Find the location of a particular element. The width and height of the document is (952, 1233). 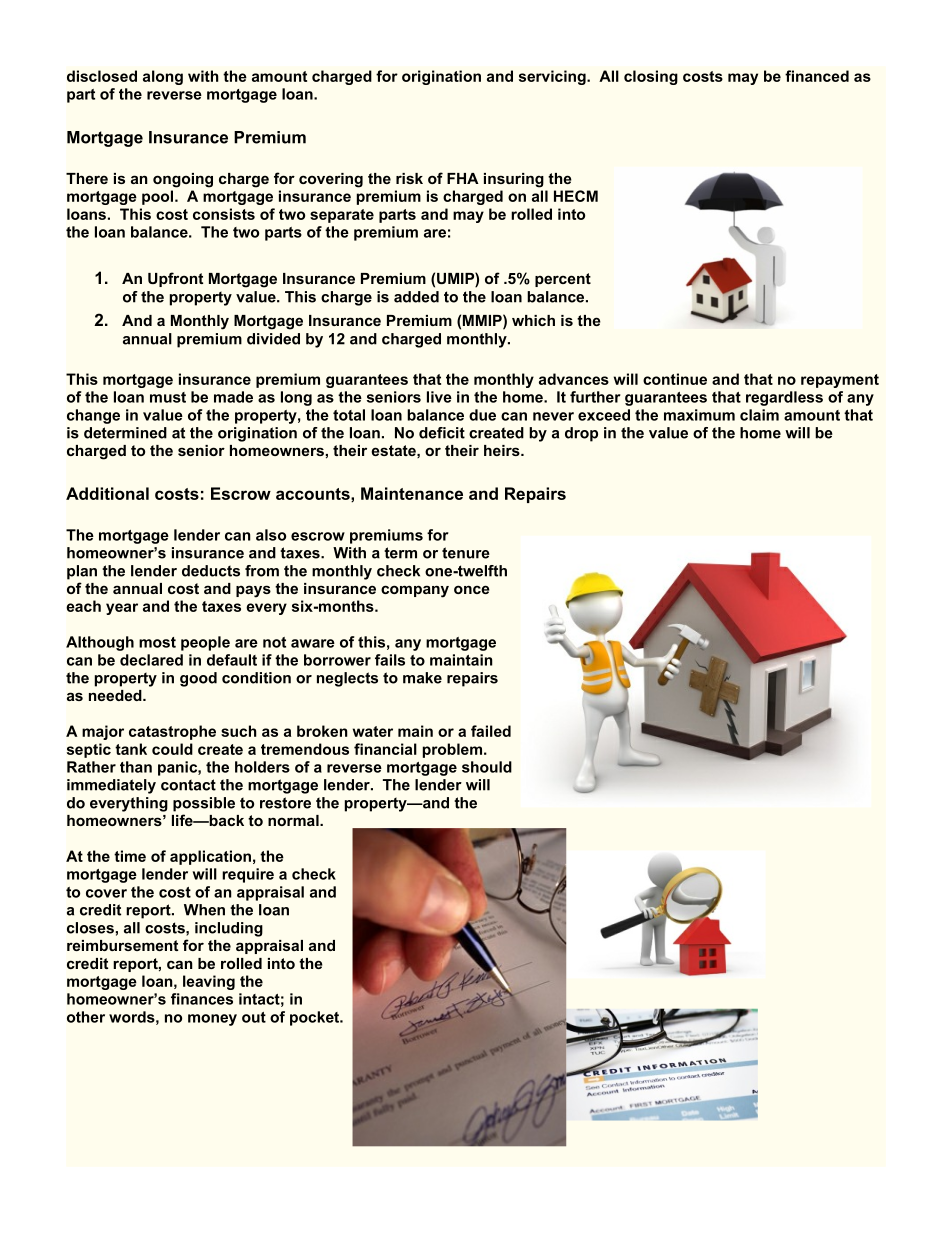

Upfront is located at coordinates (175, 279).
